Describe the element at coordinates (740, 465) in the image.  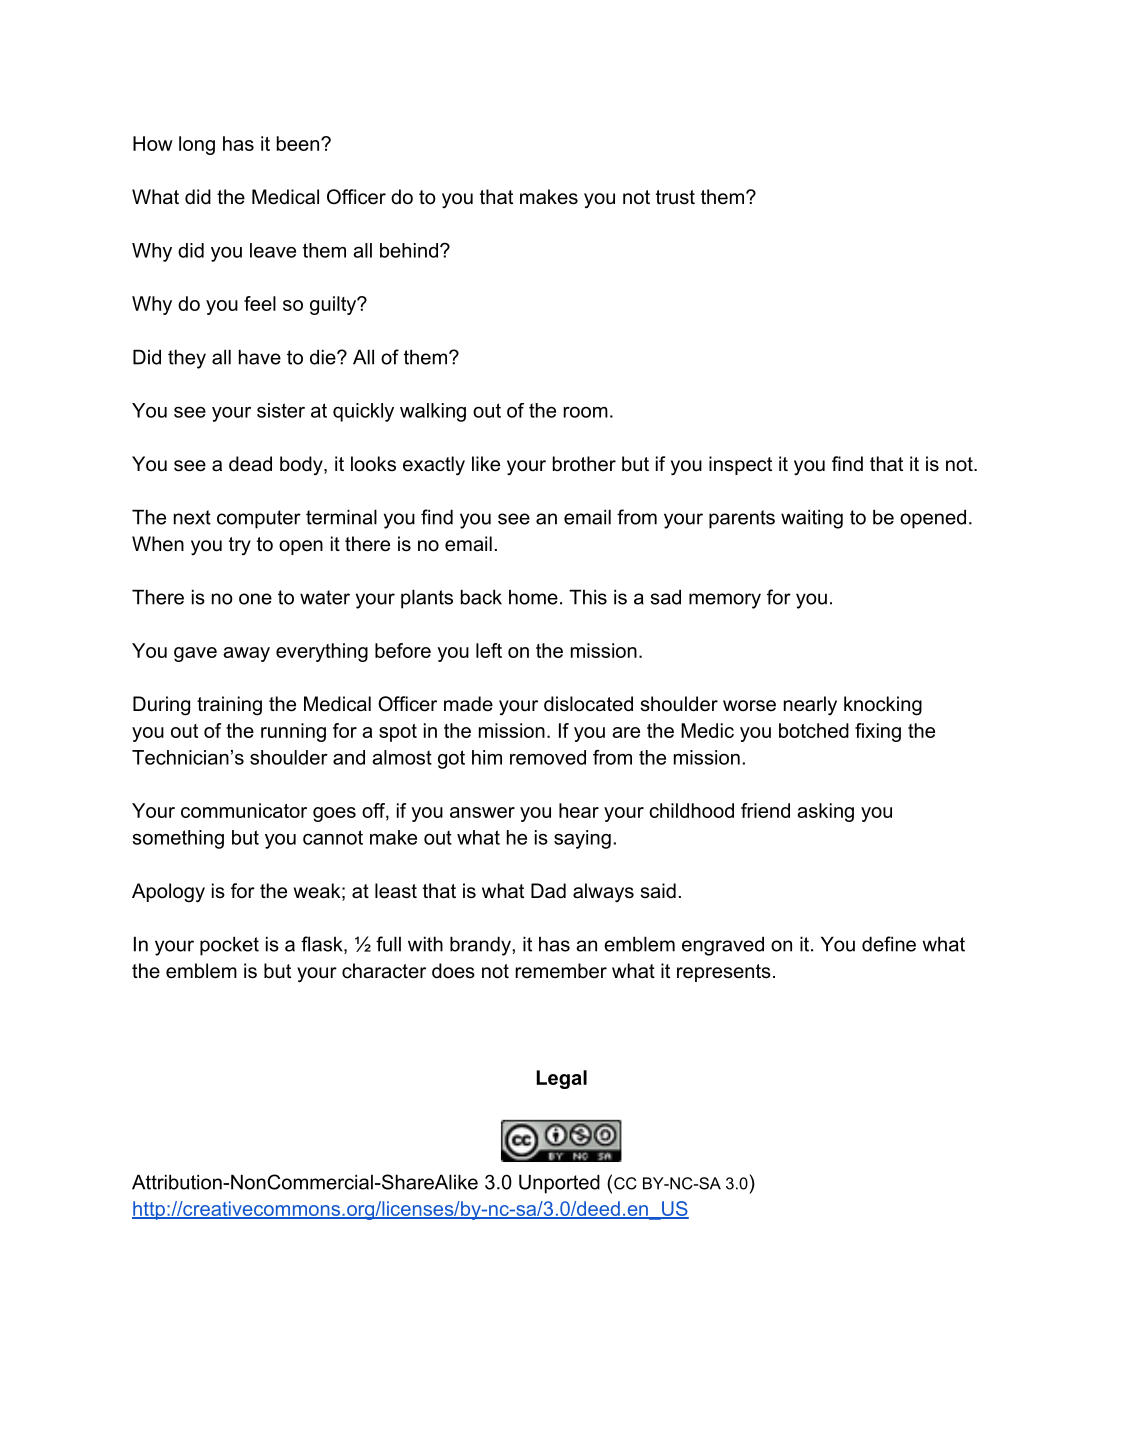
I see `inspect` at that location.
